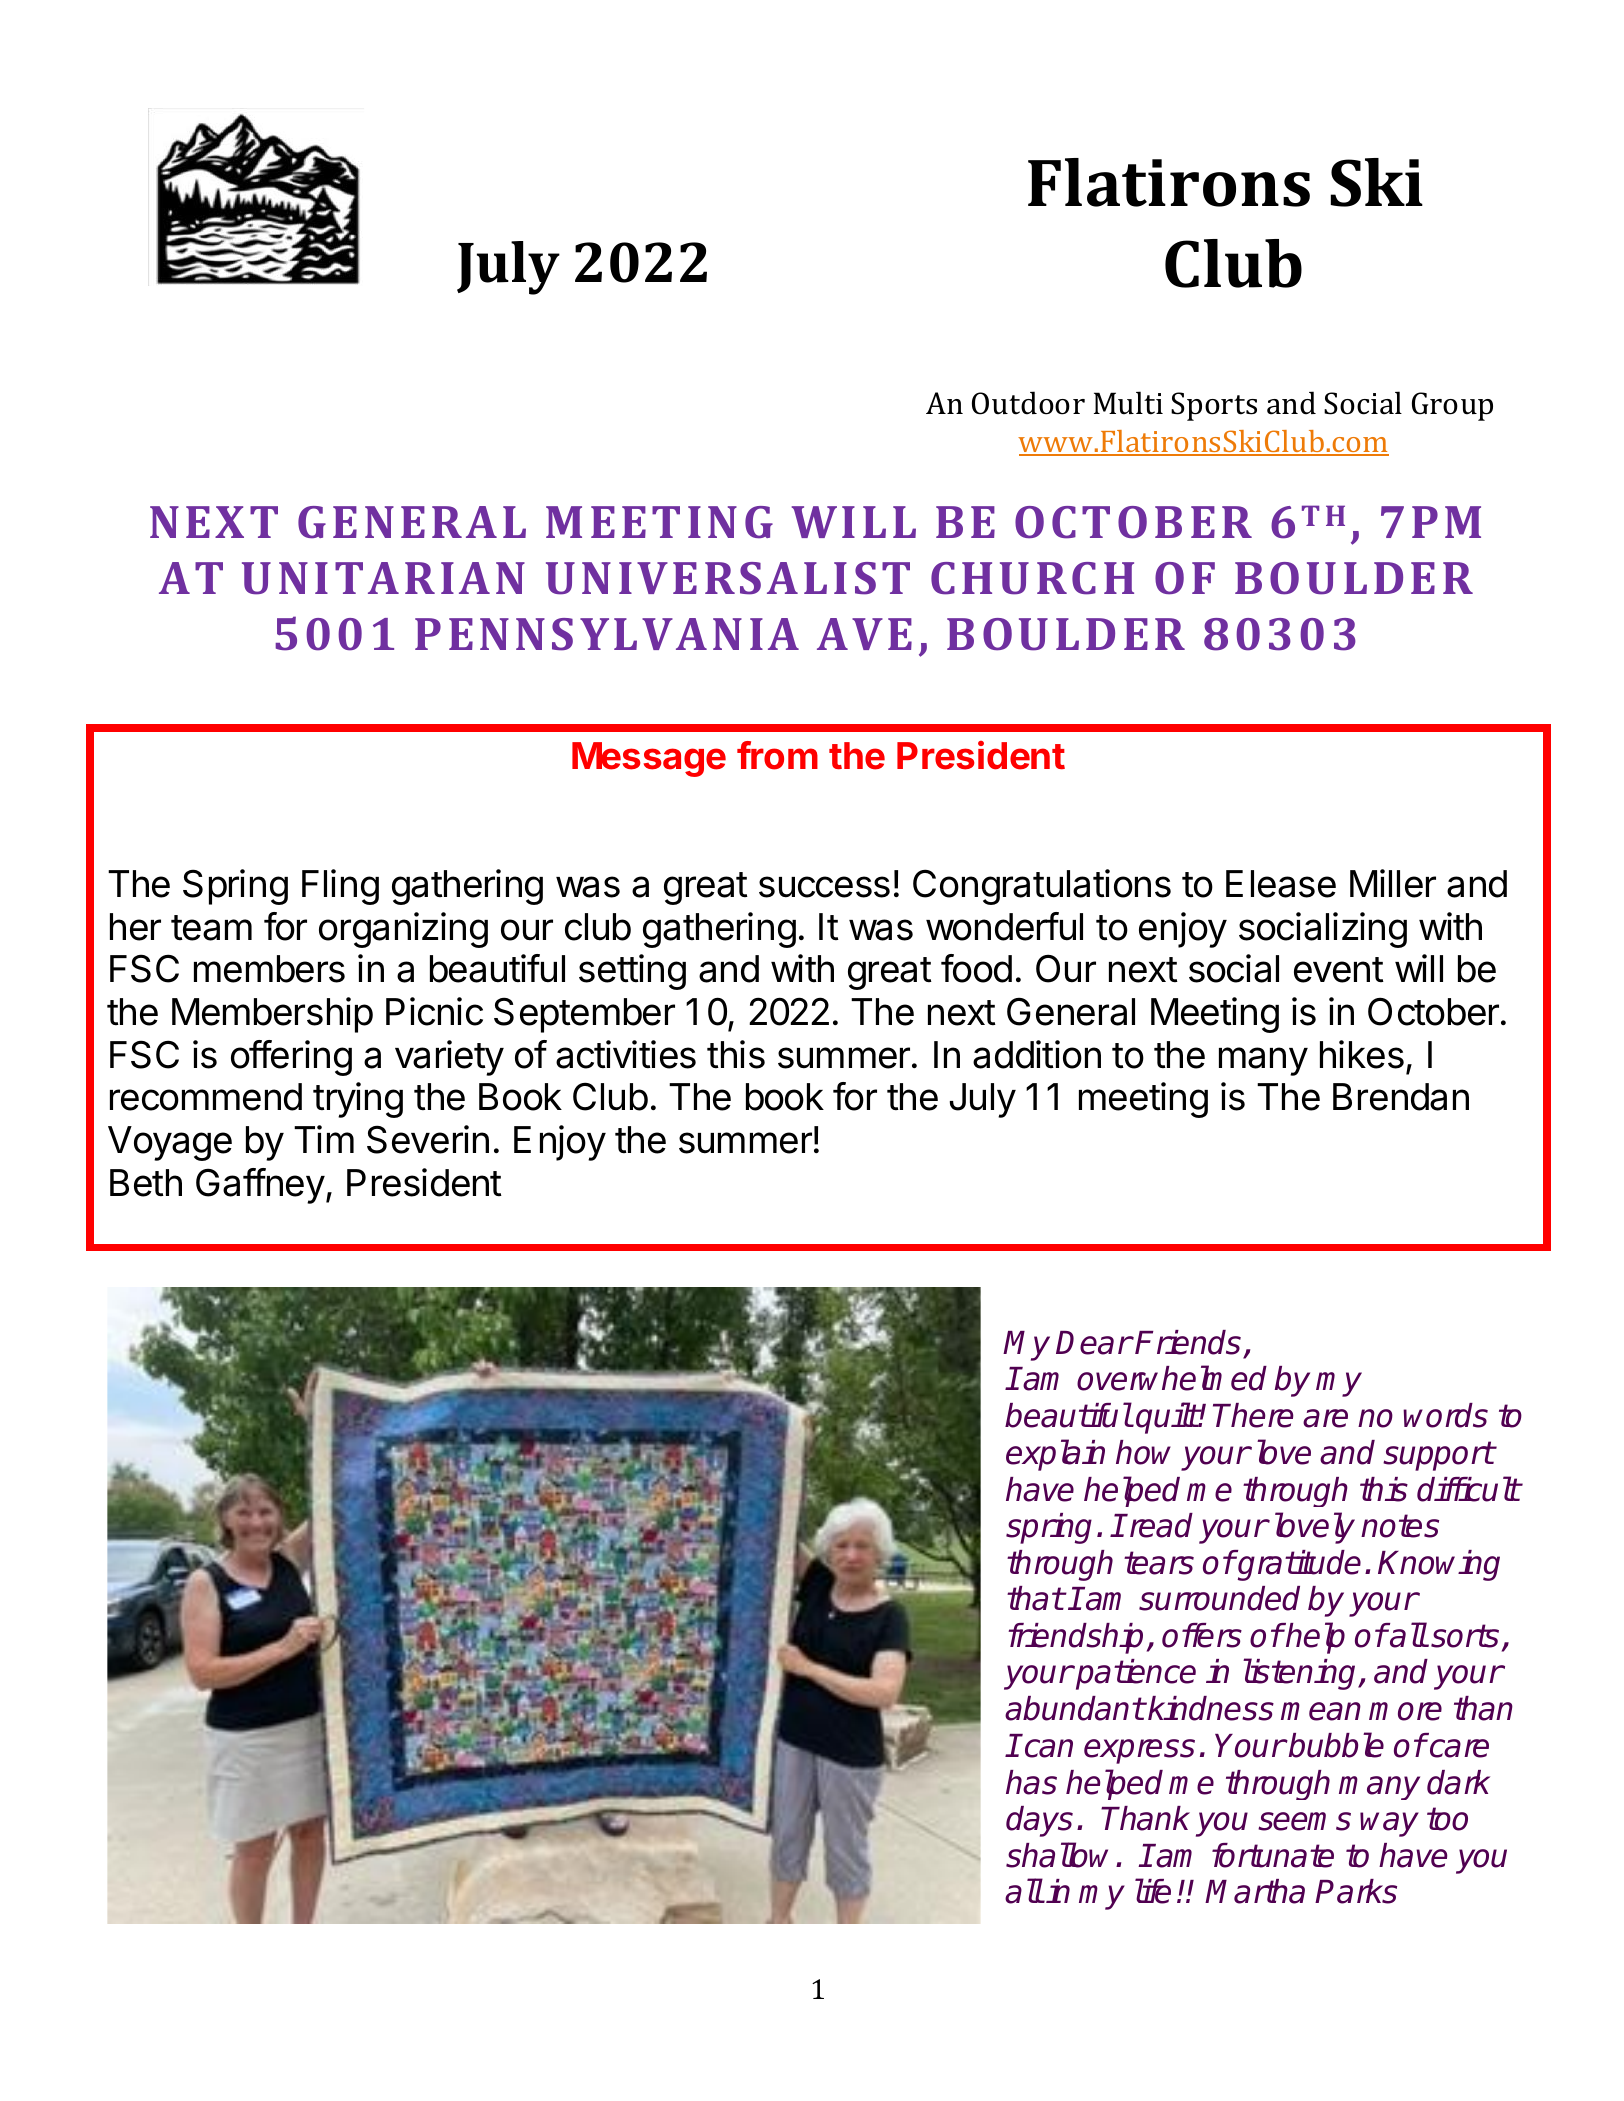 The height and width of the screenshot is (2101, 1624). I want to click on activities, so click(626, 1054).
